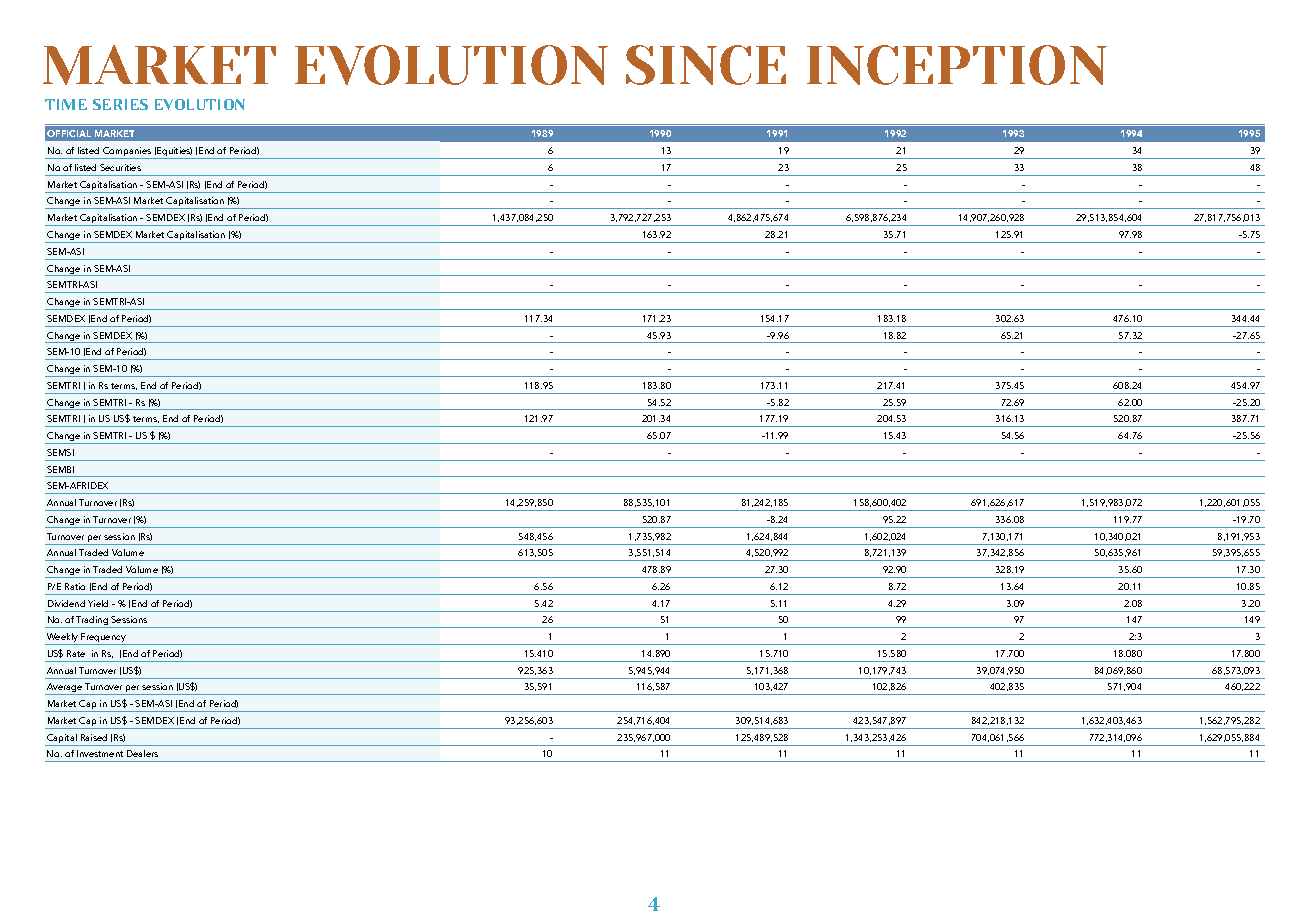  Describe the element at coordinates (706, 65) in the image. I see `SINCE` at that location.
